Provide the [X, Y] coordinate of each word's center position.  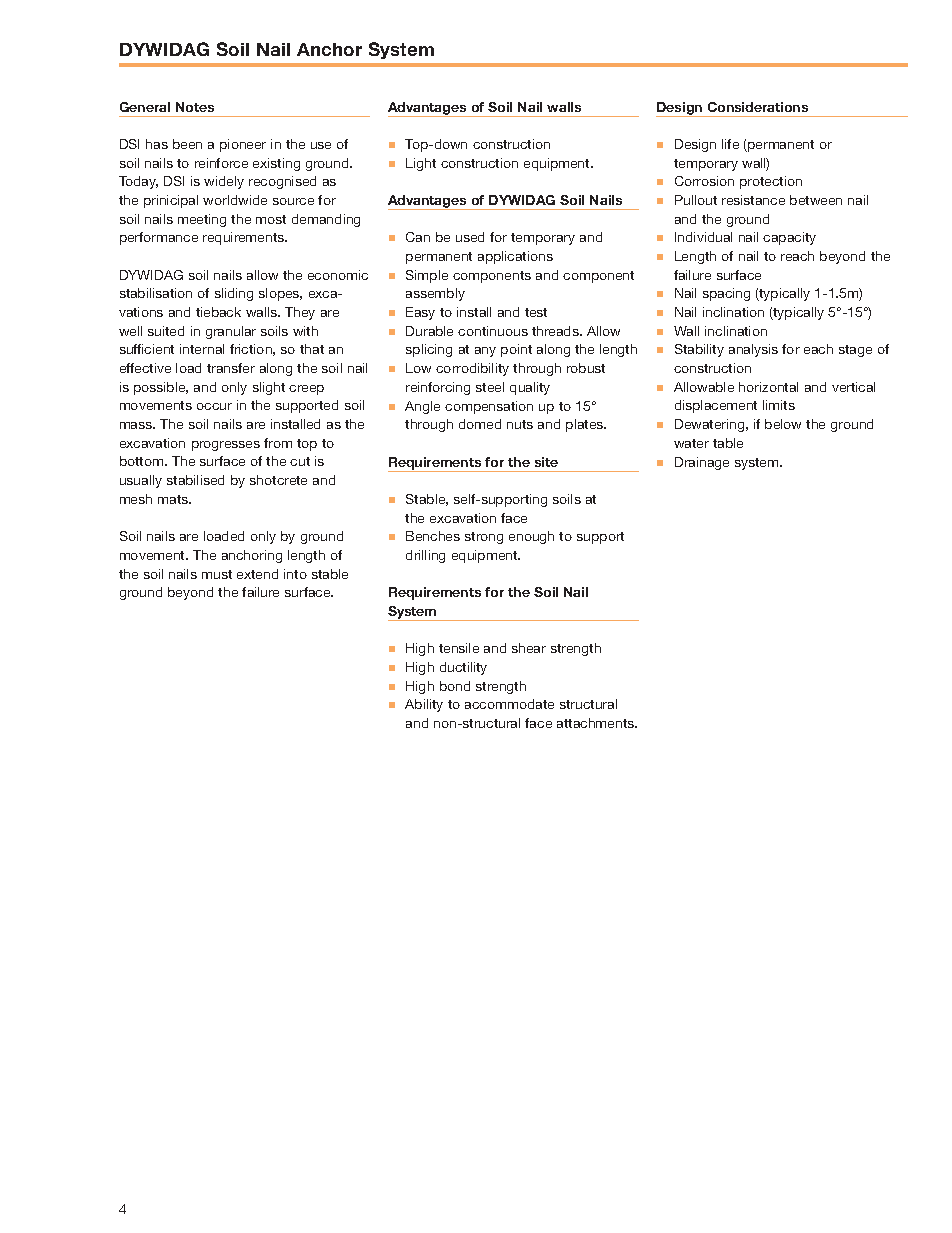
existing [276, 164]
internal [202, 349]
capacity [789, 238]
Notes [195, 107]
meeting [202, 220]
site [546, 462]
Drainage [702, 463]
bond [455, 686]
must [217, 574]
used [470, 237]
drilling [425, 556]
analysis [753, 350]
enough [531, 537]
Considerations [758, 107]
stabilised [195, 480]
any [485, 352]
